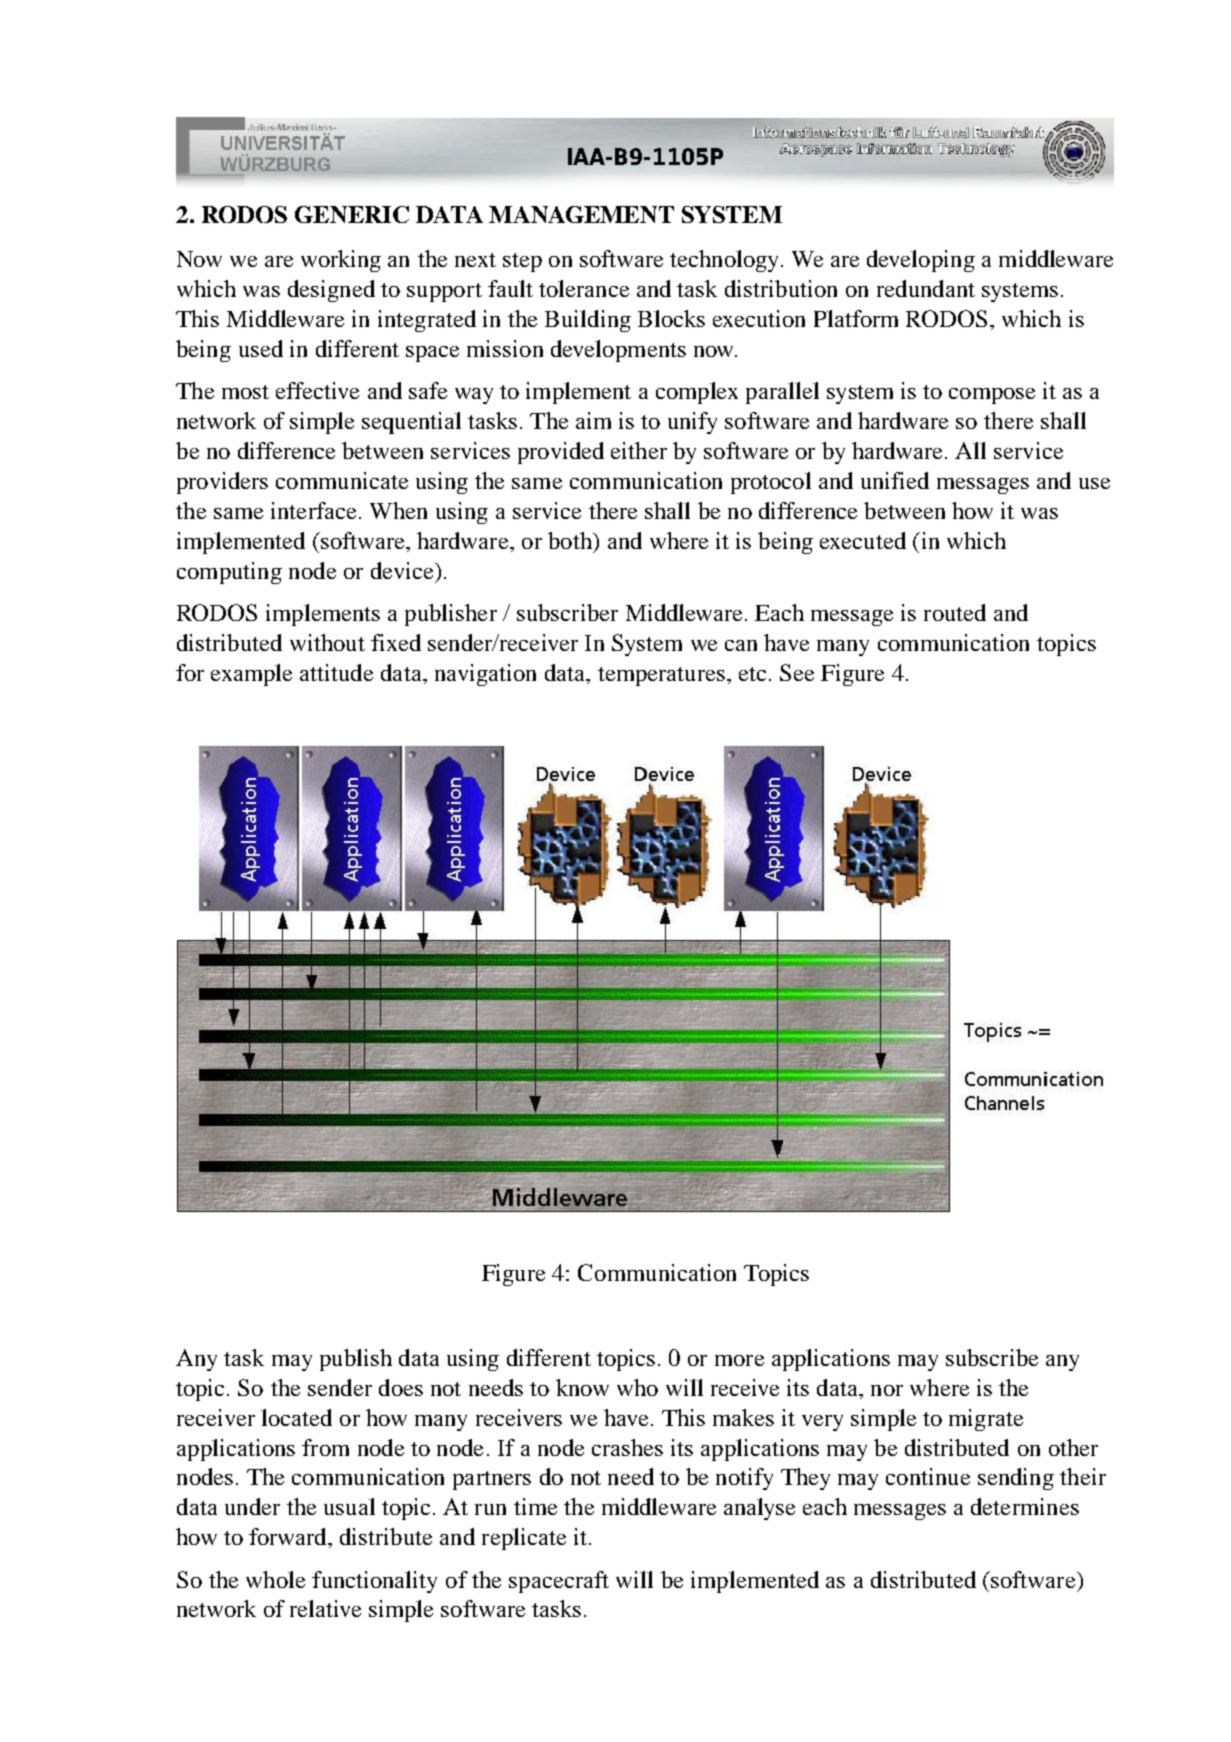  Describe the element at coordinates (341, 261) in the image. I see `working` at that location.
